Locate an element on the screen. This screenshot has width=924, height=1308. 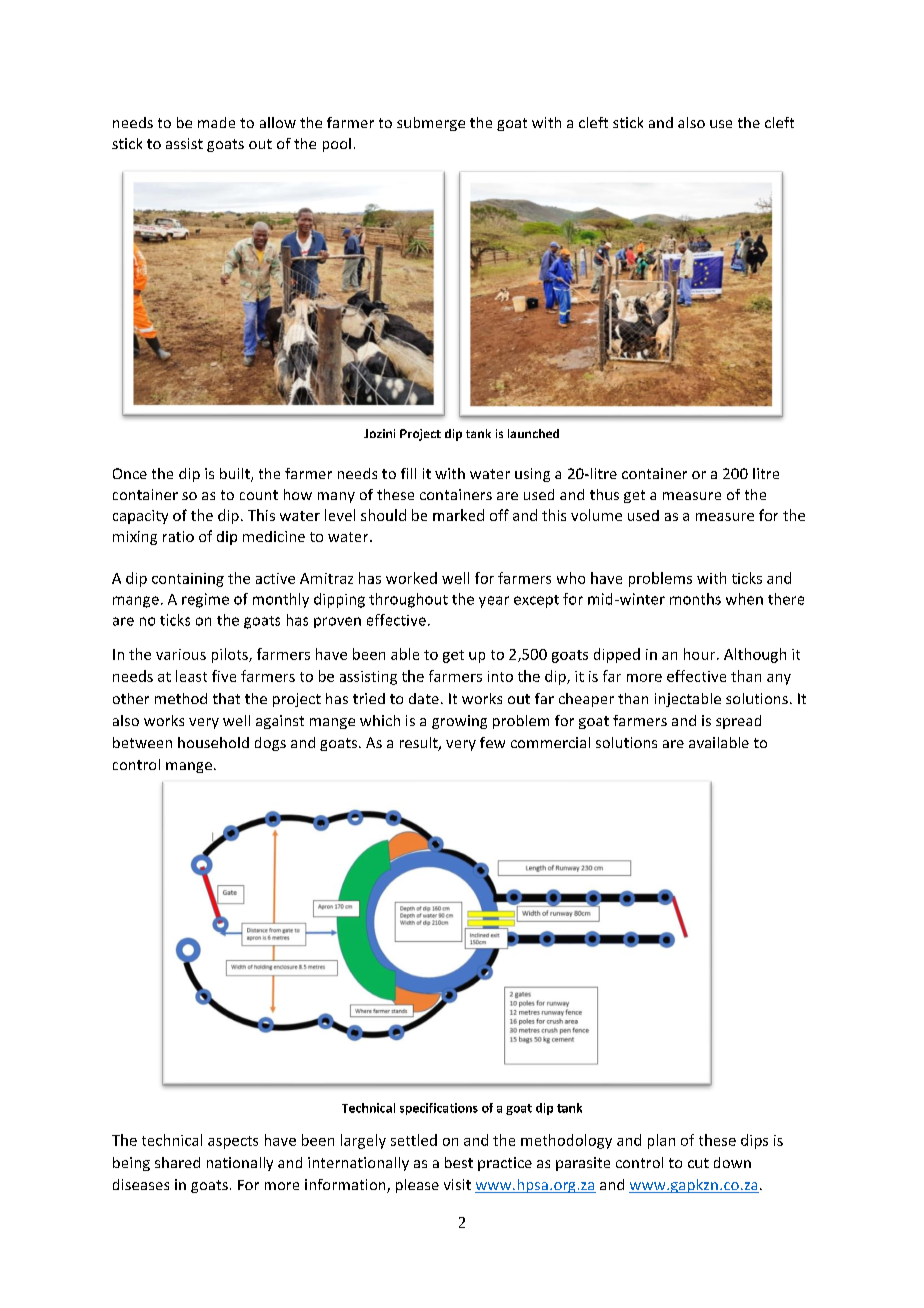
into is located at coordinates (500, 676).
